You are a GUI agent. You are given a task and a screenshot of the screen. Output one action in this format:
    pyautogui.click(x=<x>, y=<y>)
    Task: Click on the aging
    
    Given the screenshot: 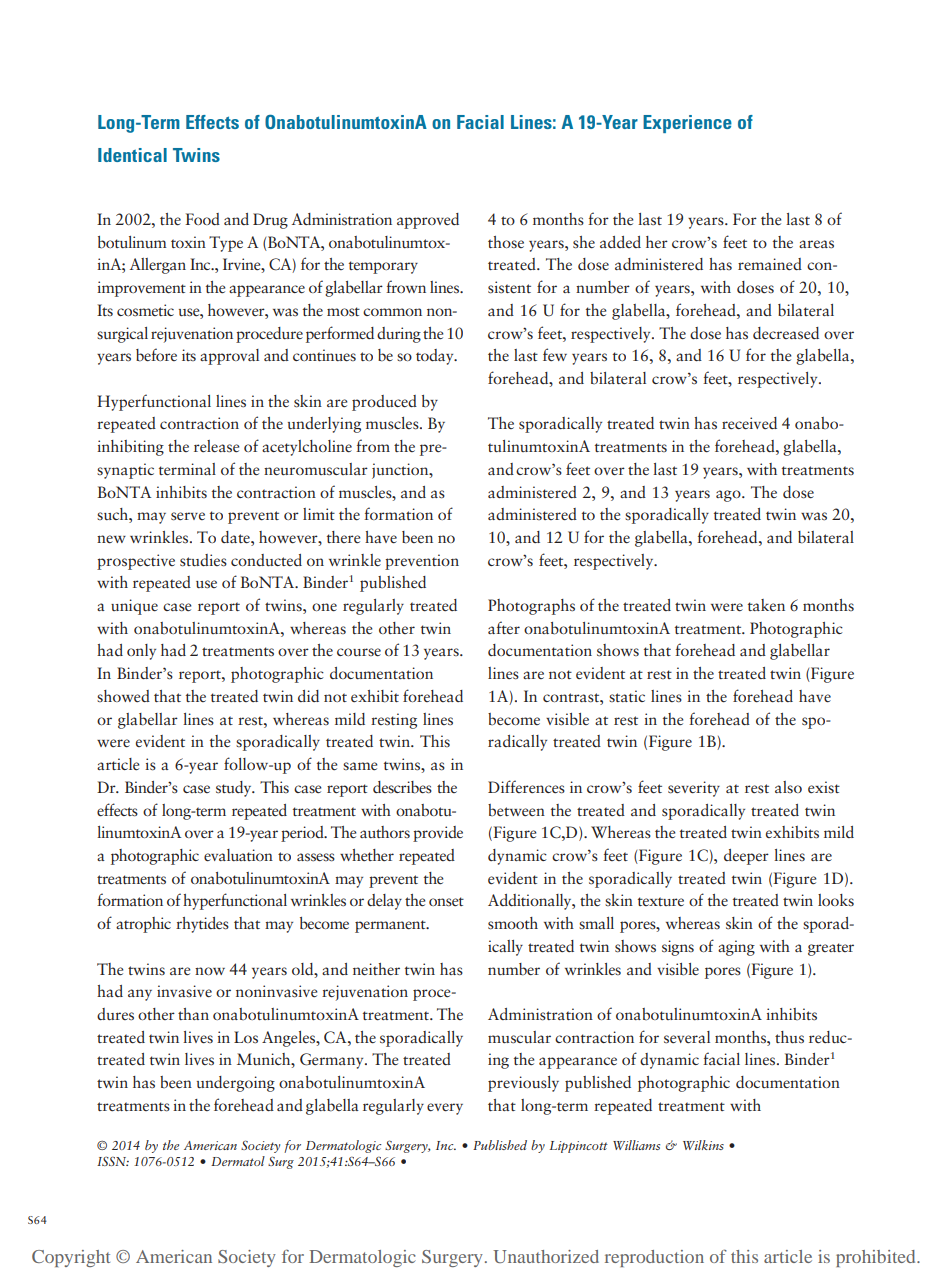 What is the action you would take?
    pyautogui.click(x=736, y=948)
